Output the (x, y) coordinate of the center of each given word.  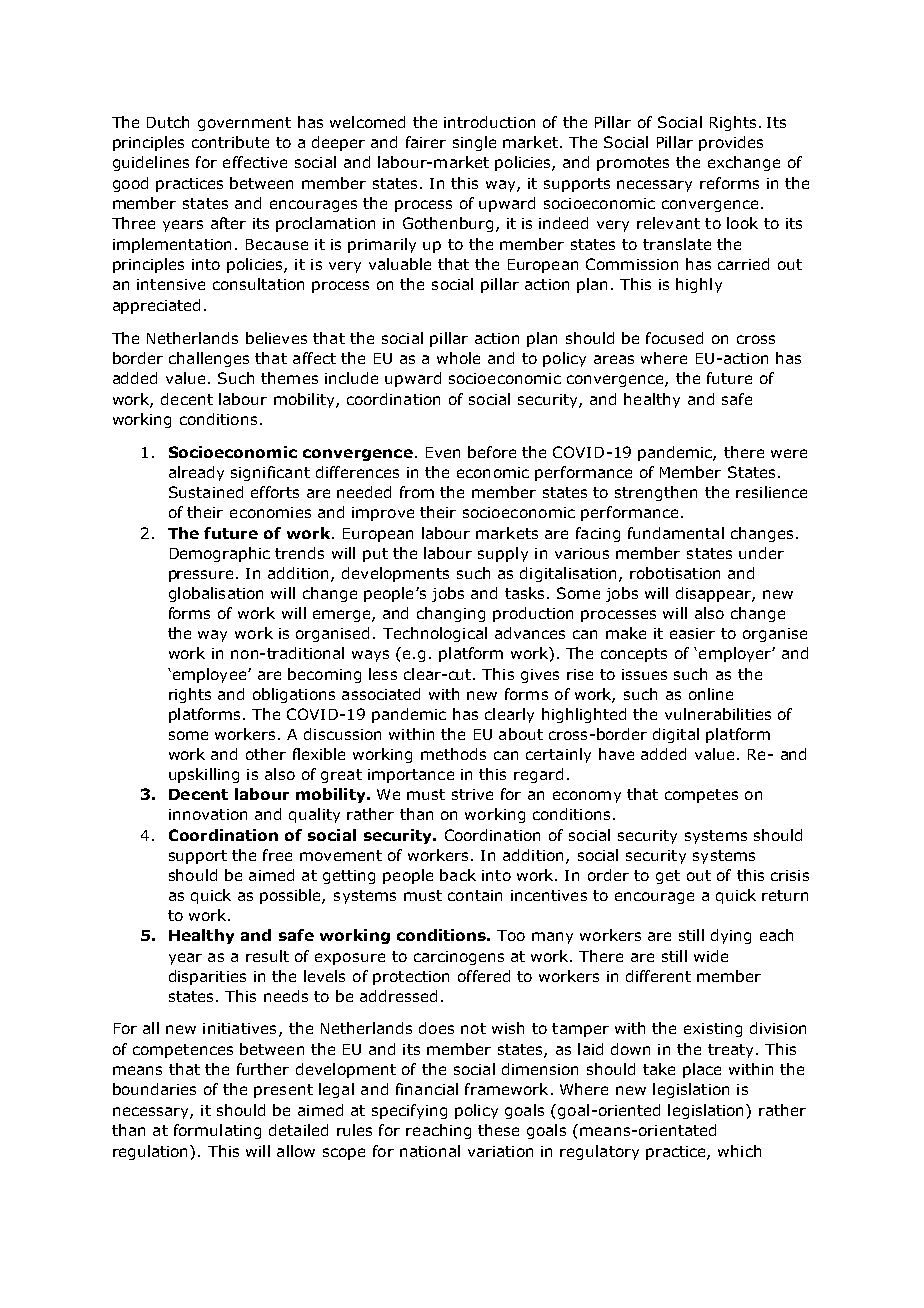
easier (692, 633)
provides (731, 143)
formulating (217, 1131)
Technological (435, 634)
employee (209, 675)
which (739, 1151)
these (498, 1130)
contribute (230, 142)
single (474, 143)
